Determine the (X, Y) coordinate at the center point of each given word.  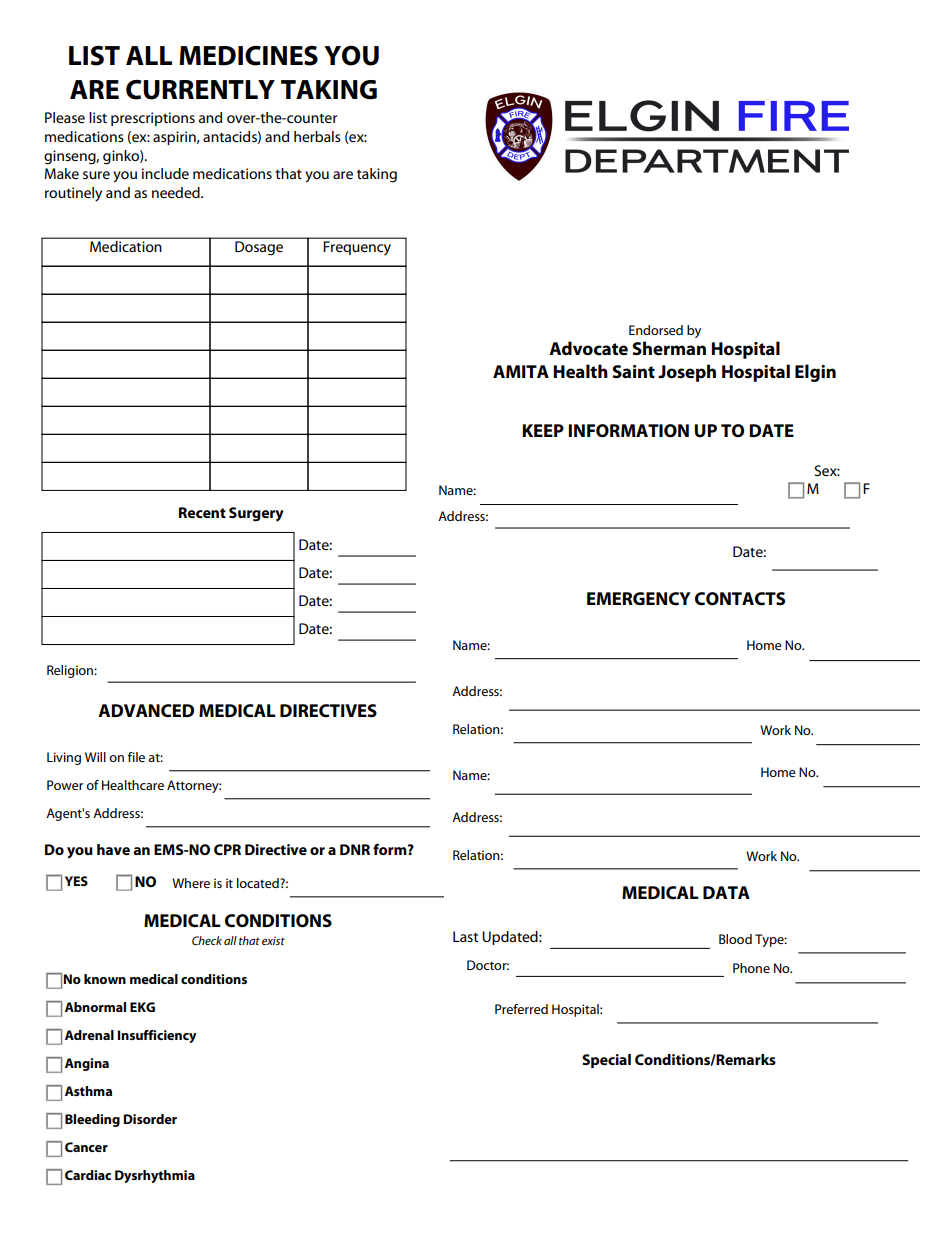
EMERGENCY (639, 599)
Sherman (669, 348)
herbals (317, 136)
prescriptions (153, 119)
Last (465, 936)
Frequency (357, 248)
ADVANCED (146, 711)
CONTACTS (740, 599)
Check (207, 940)
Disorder (150, 1119)
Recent (202, 512)
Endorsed (656, 330)
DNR (355, 849)
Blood (735, 939)
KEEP (543, 430)
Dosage (259, 248)
